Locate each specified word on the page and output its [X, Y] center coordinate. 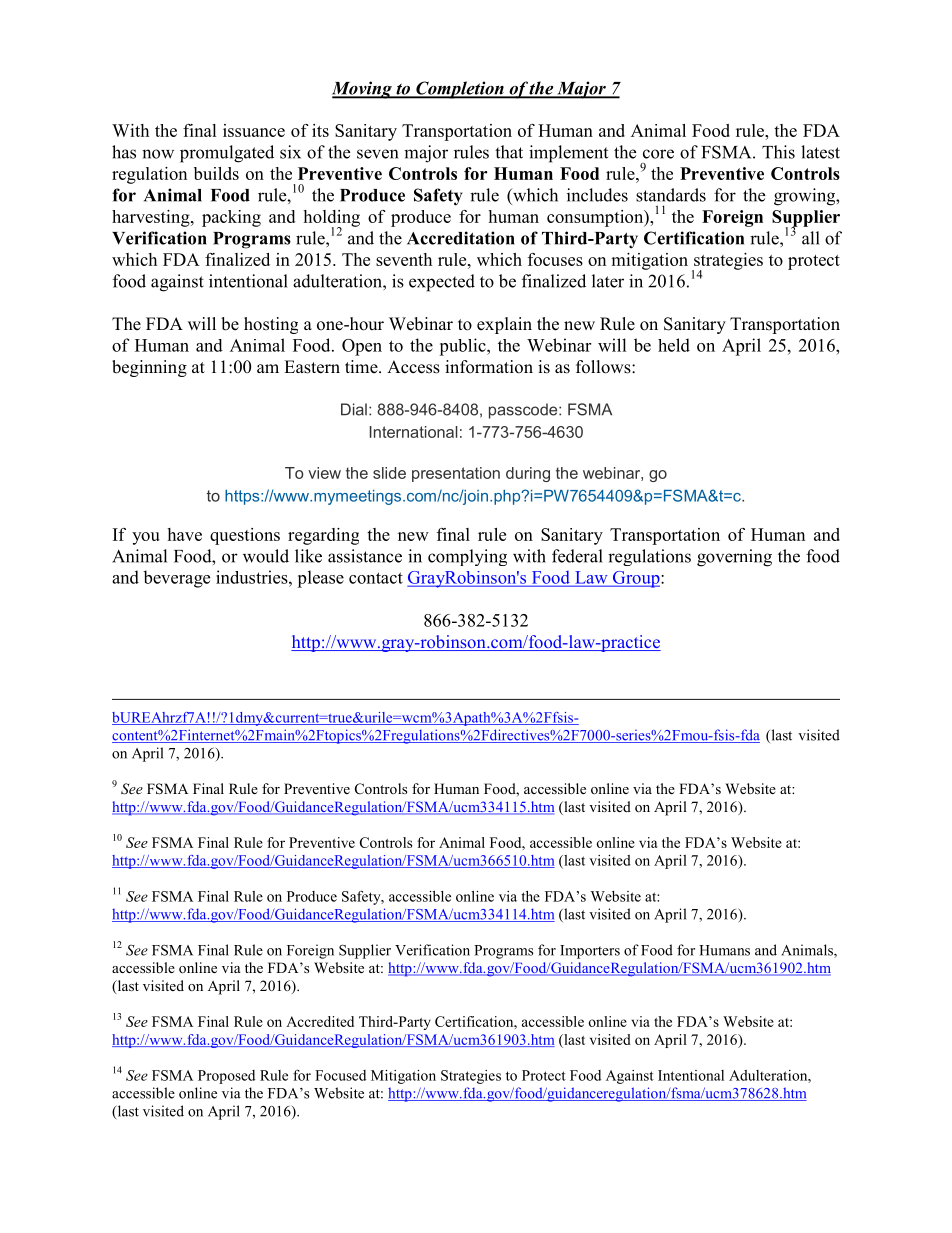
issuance [254, 130]
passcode [524, 411]
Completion [460, 90]
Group [636, 579]
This [778, 152]
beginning [149, 368]
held [674, 345]
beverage [176, 579]
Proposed [226, 1077]
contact [376, 578]
